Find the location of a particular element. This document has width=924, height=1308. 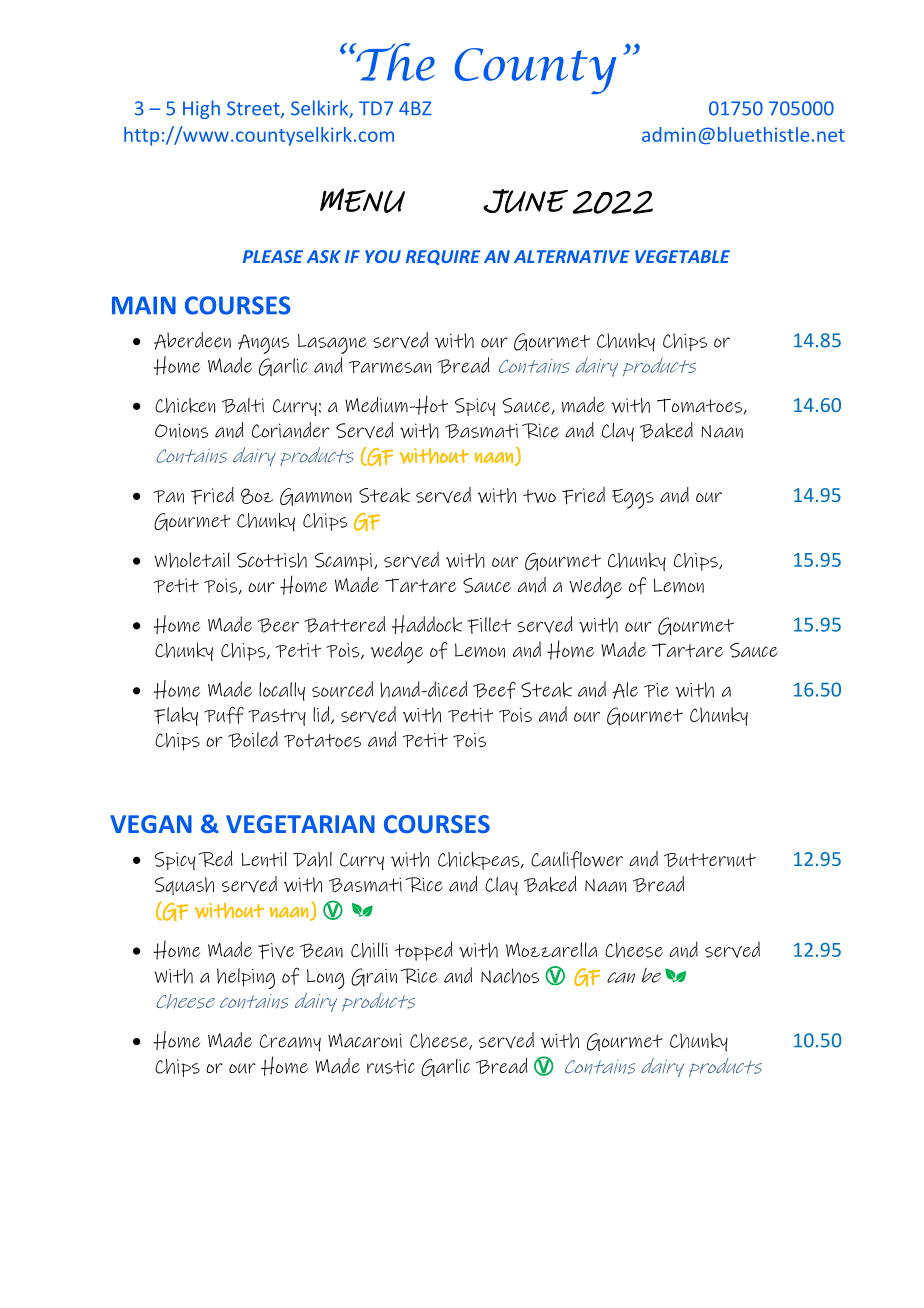

Pie is located at coordinates (656, 690).
